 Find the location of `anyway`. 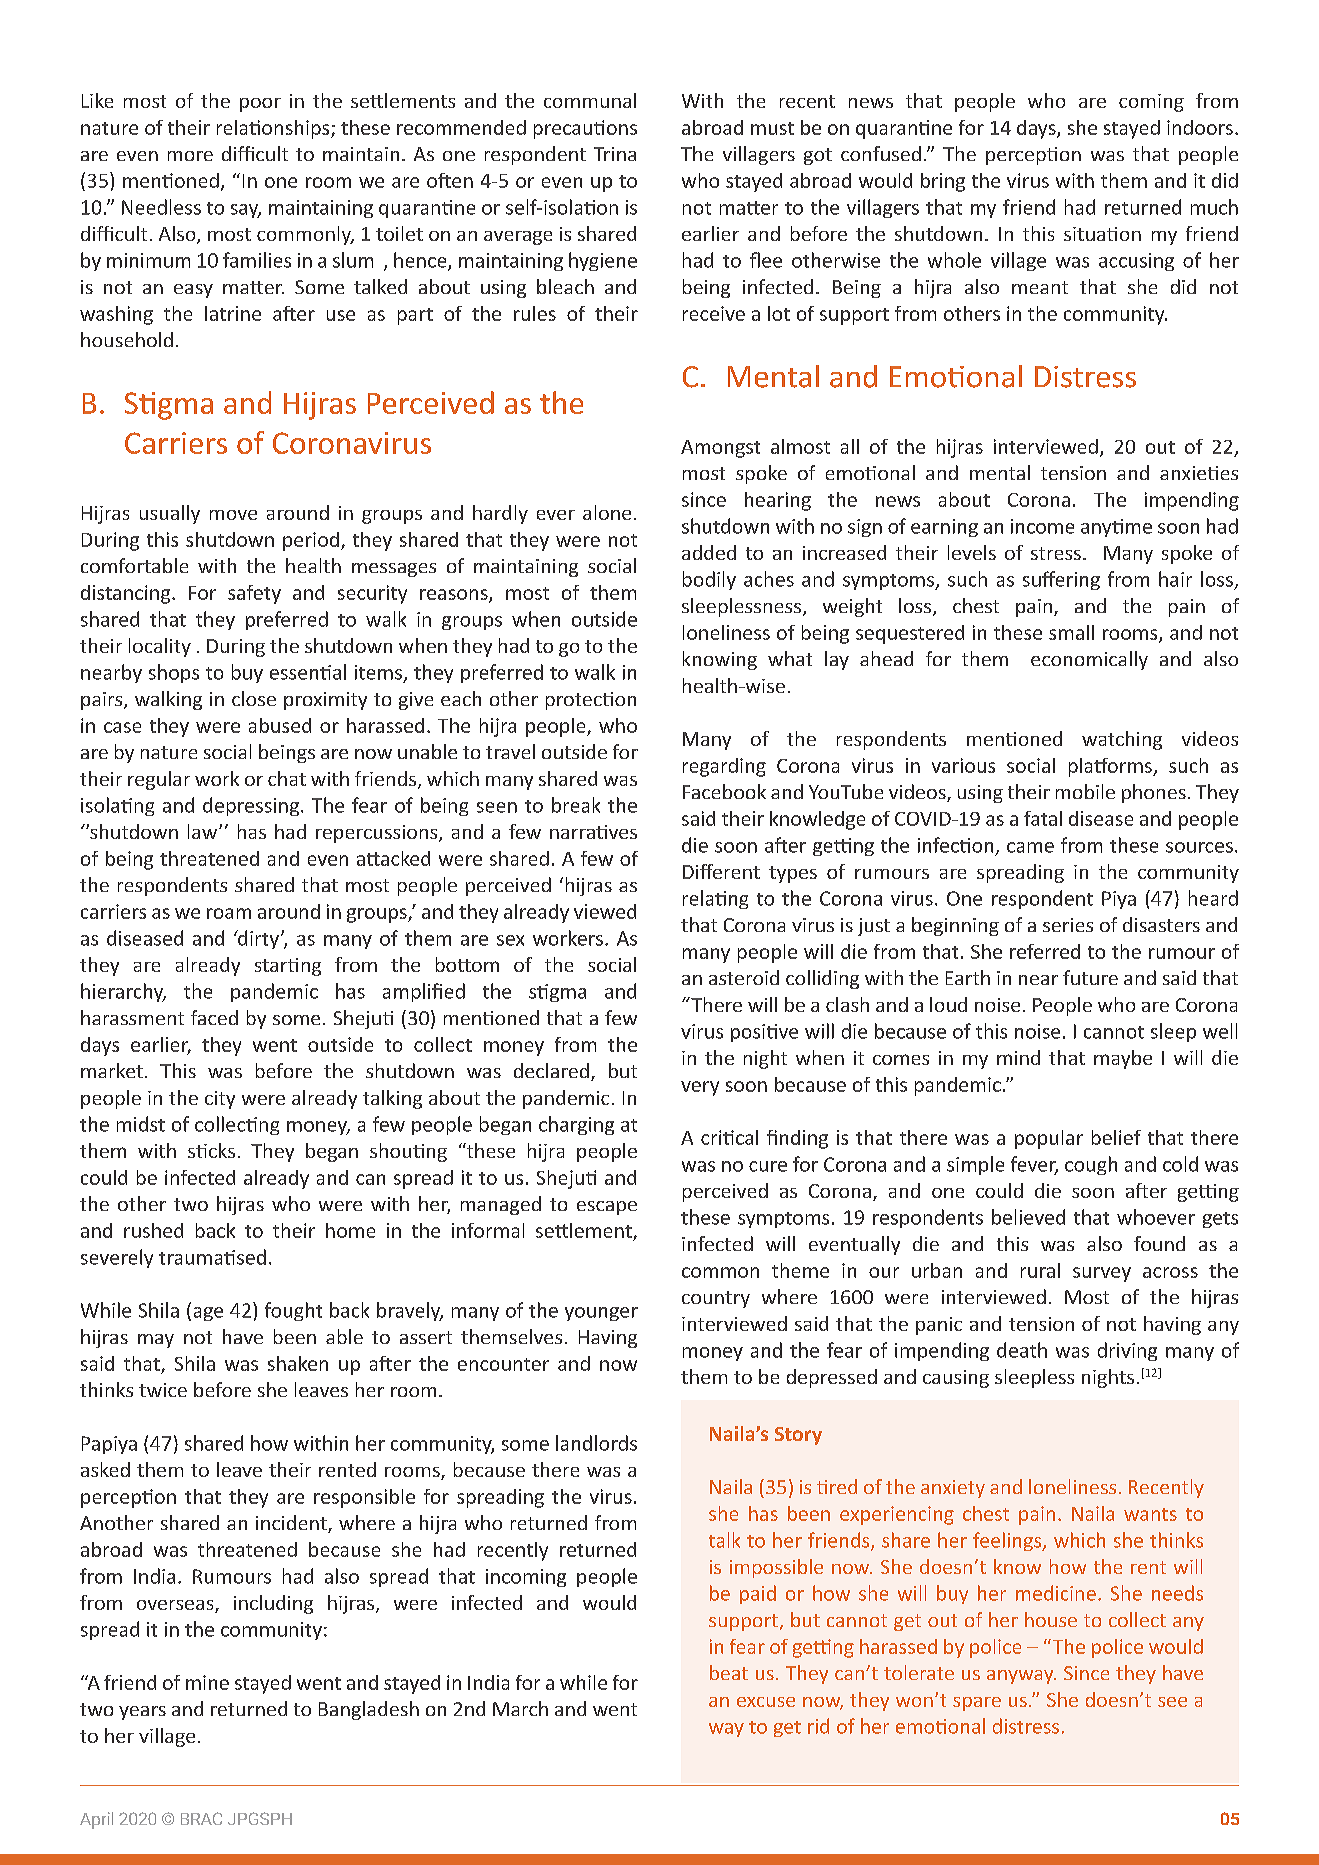

anyway is located at coordinates (1021, 1677).
